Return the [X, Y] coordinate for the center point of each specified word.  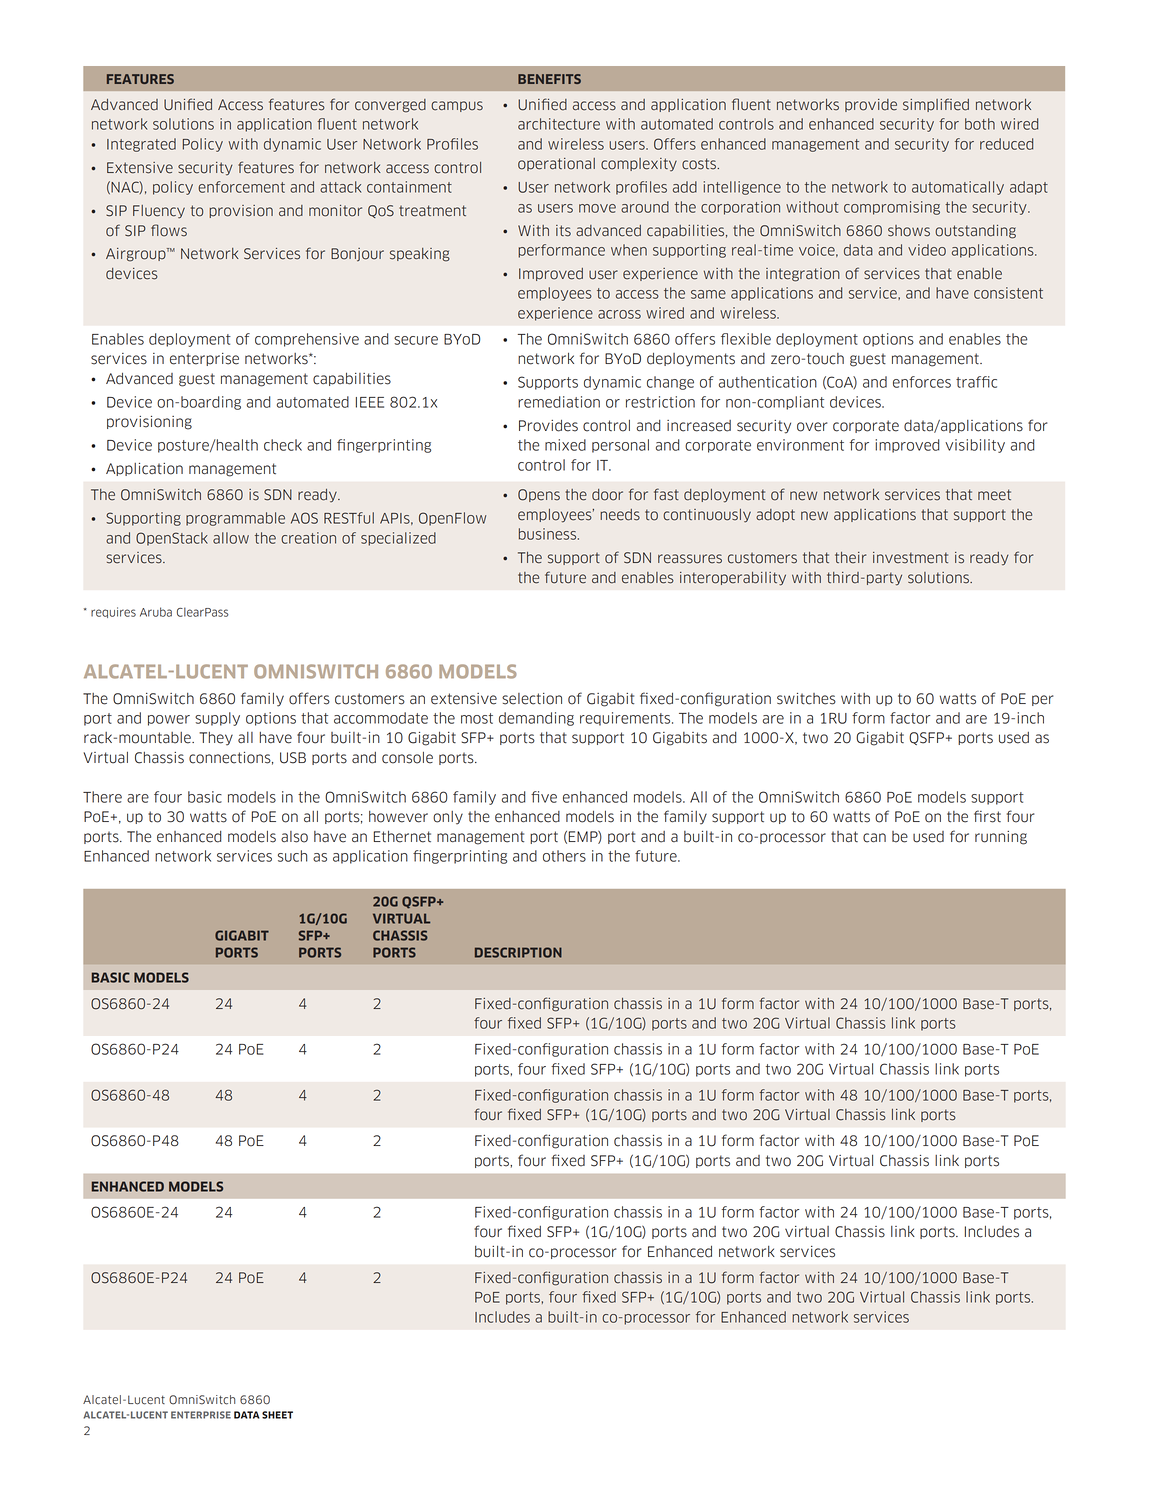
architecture [559, 124]
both [980, 124]
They [216, 739]
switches [806, 699]
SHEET [277, 1415]
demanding [536, 719]
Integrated [141, 145]
